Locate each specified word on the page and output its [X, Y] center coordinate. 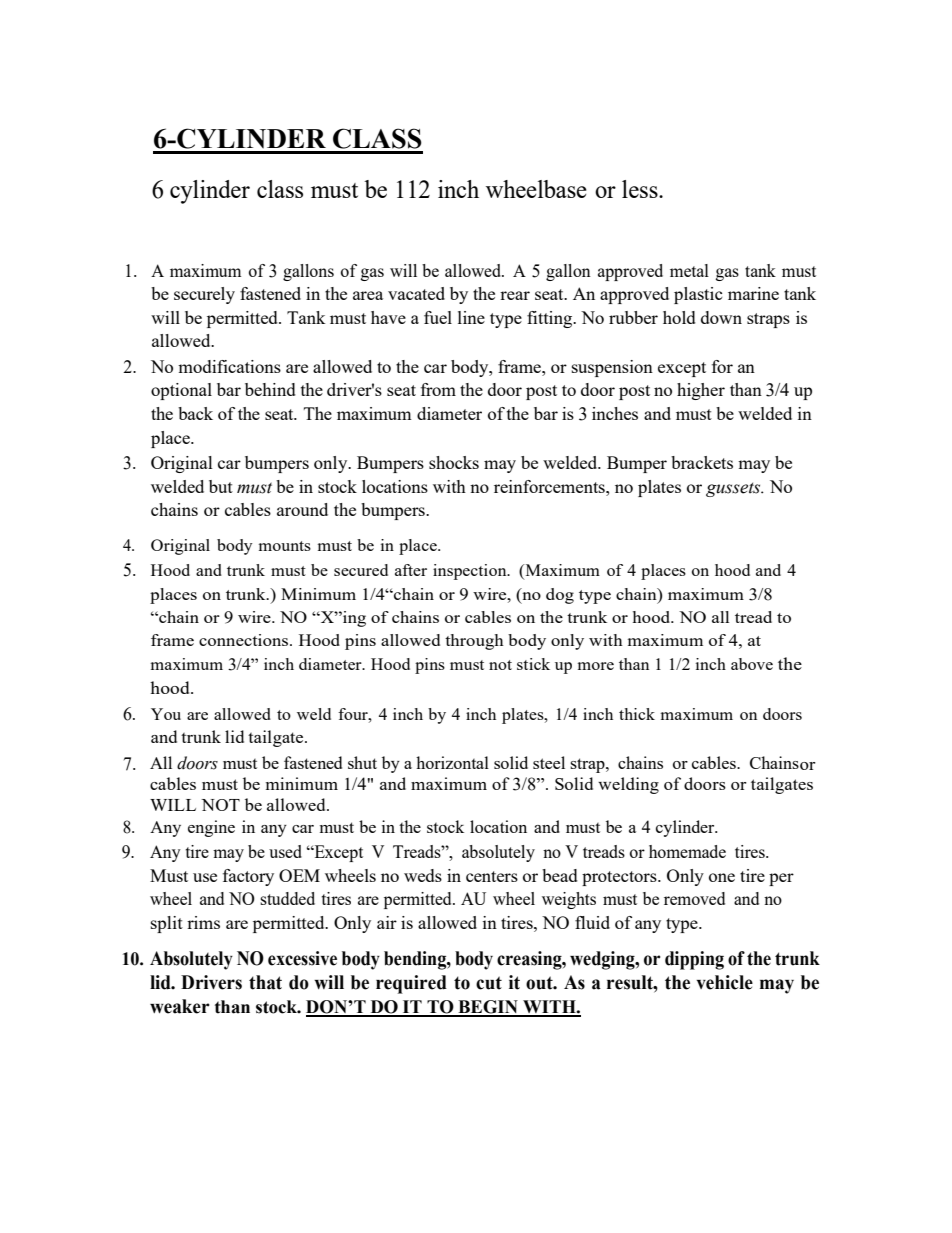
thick [637, 714]
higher [701, 391]
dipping [694, 960]
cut [489, 983]
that [265, 982]
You [166, 714]
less [641, 189]
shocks [454, 462]
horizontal [452, 762]
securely [204, 295]
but [221, 486]
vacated [416, 293]
